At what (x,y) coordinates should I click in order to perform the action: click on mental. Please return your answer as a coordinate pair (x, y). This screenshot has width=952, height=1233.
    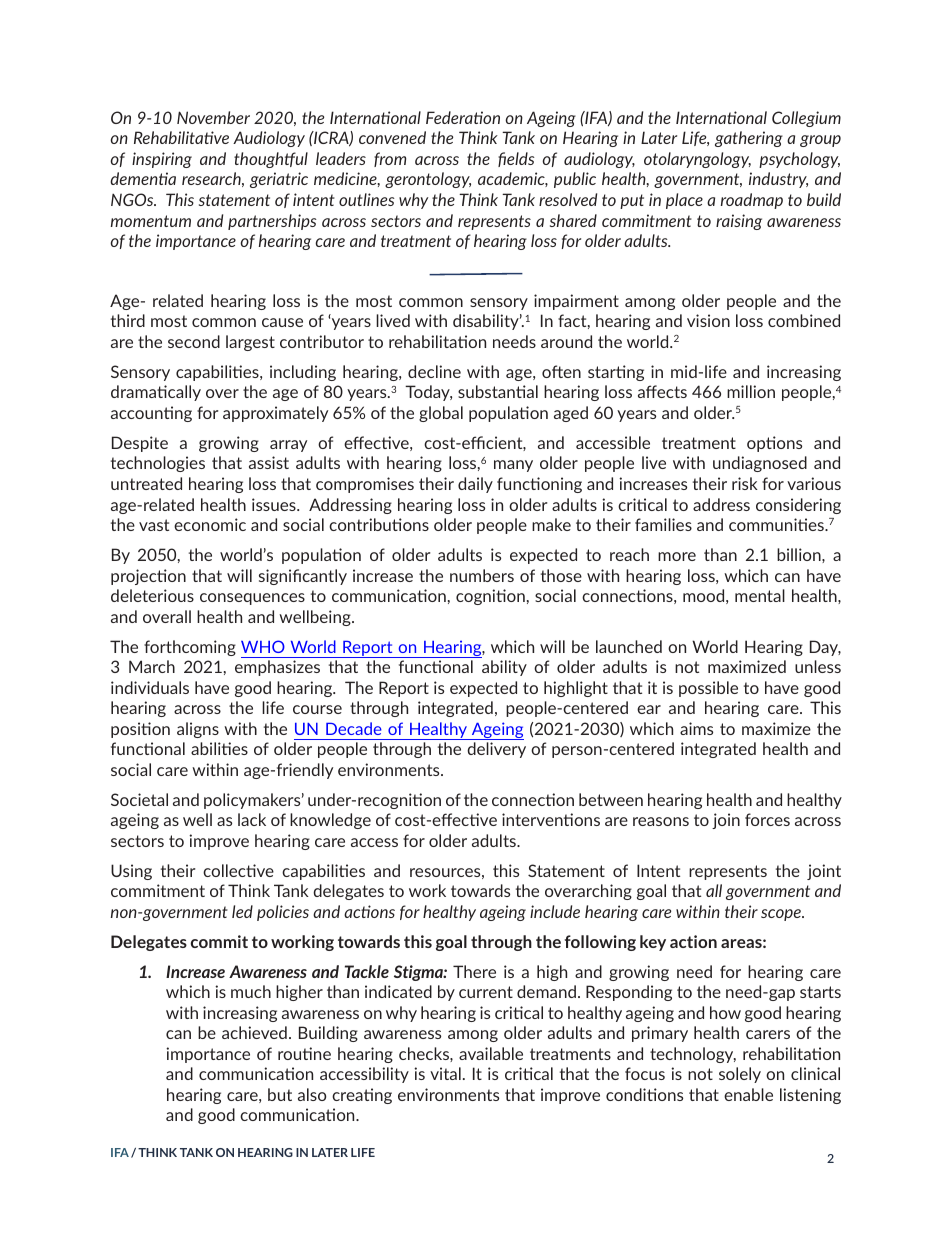
    Looking at the image, I should click on (760, 595).
